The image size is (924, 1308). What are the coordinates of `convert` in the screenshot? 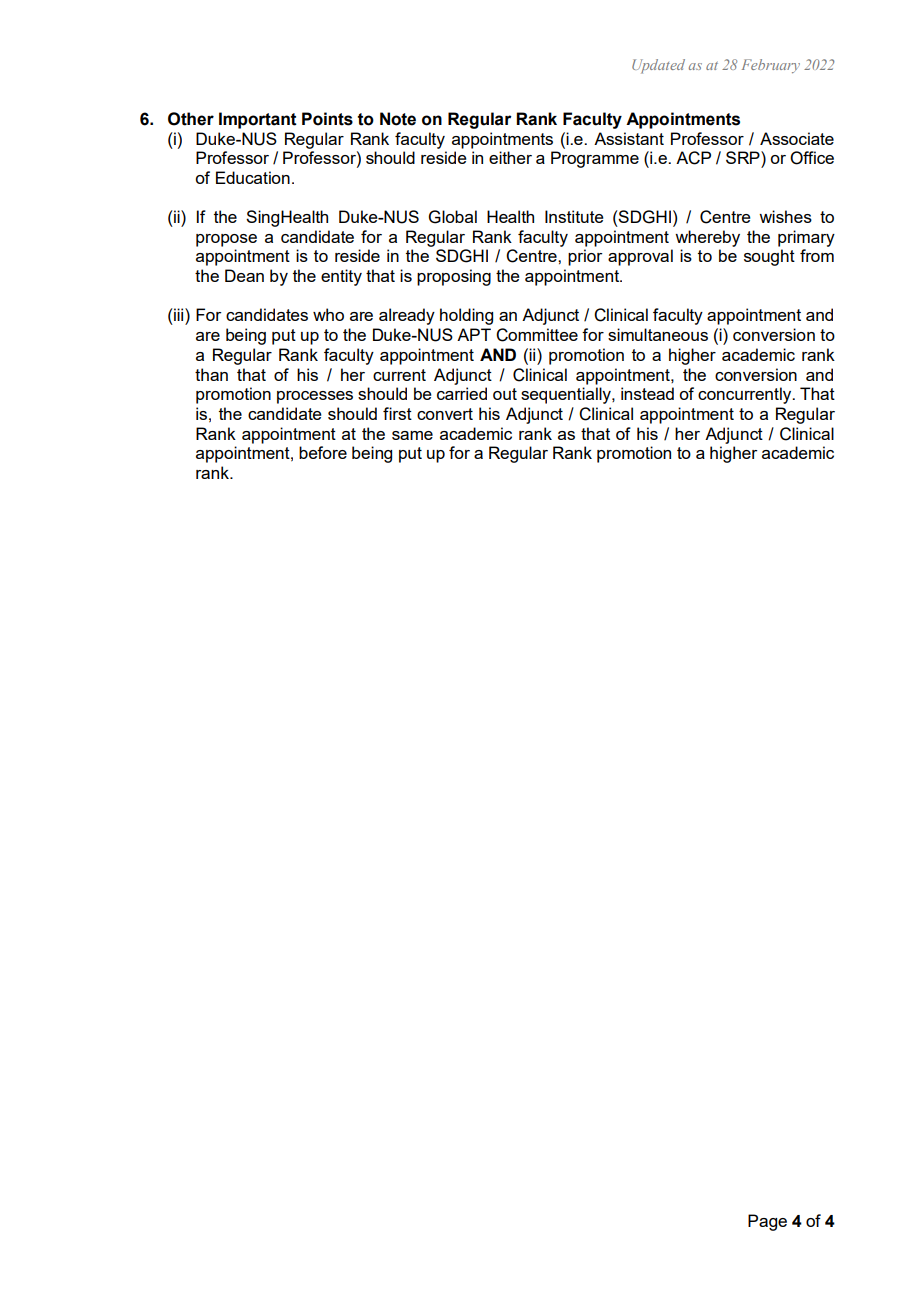 It's located at (445, 414).
